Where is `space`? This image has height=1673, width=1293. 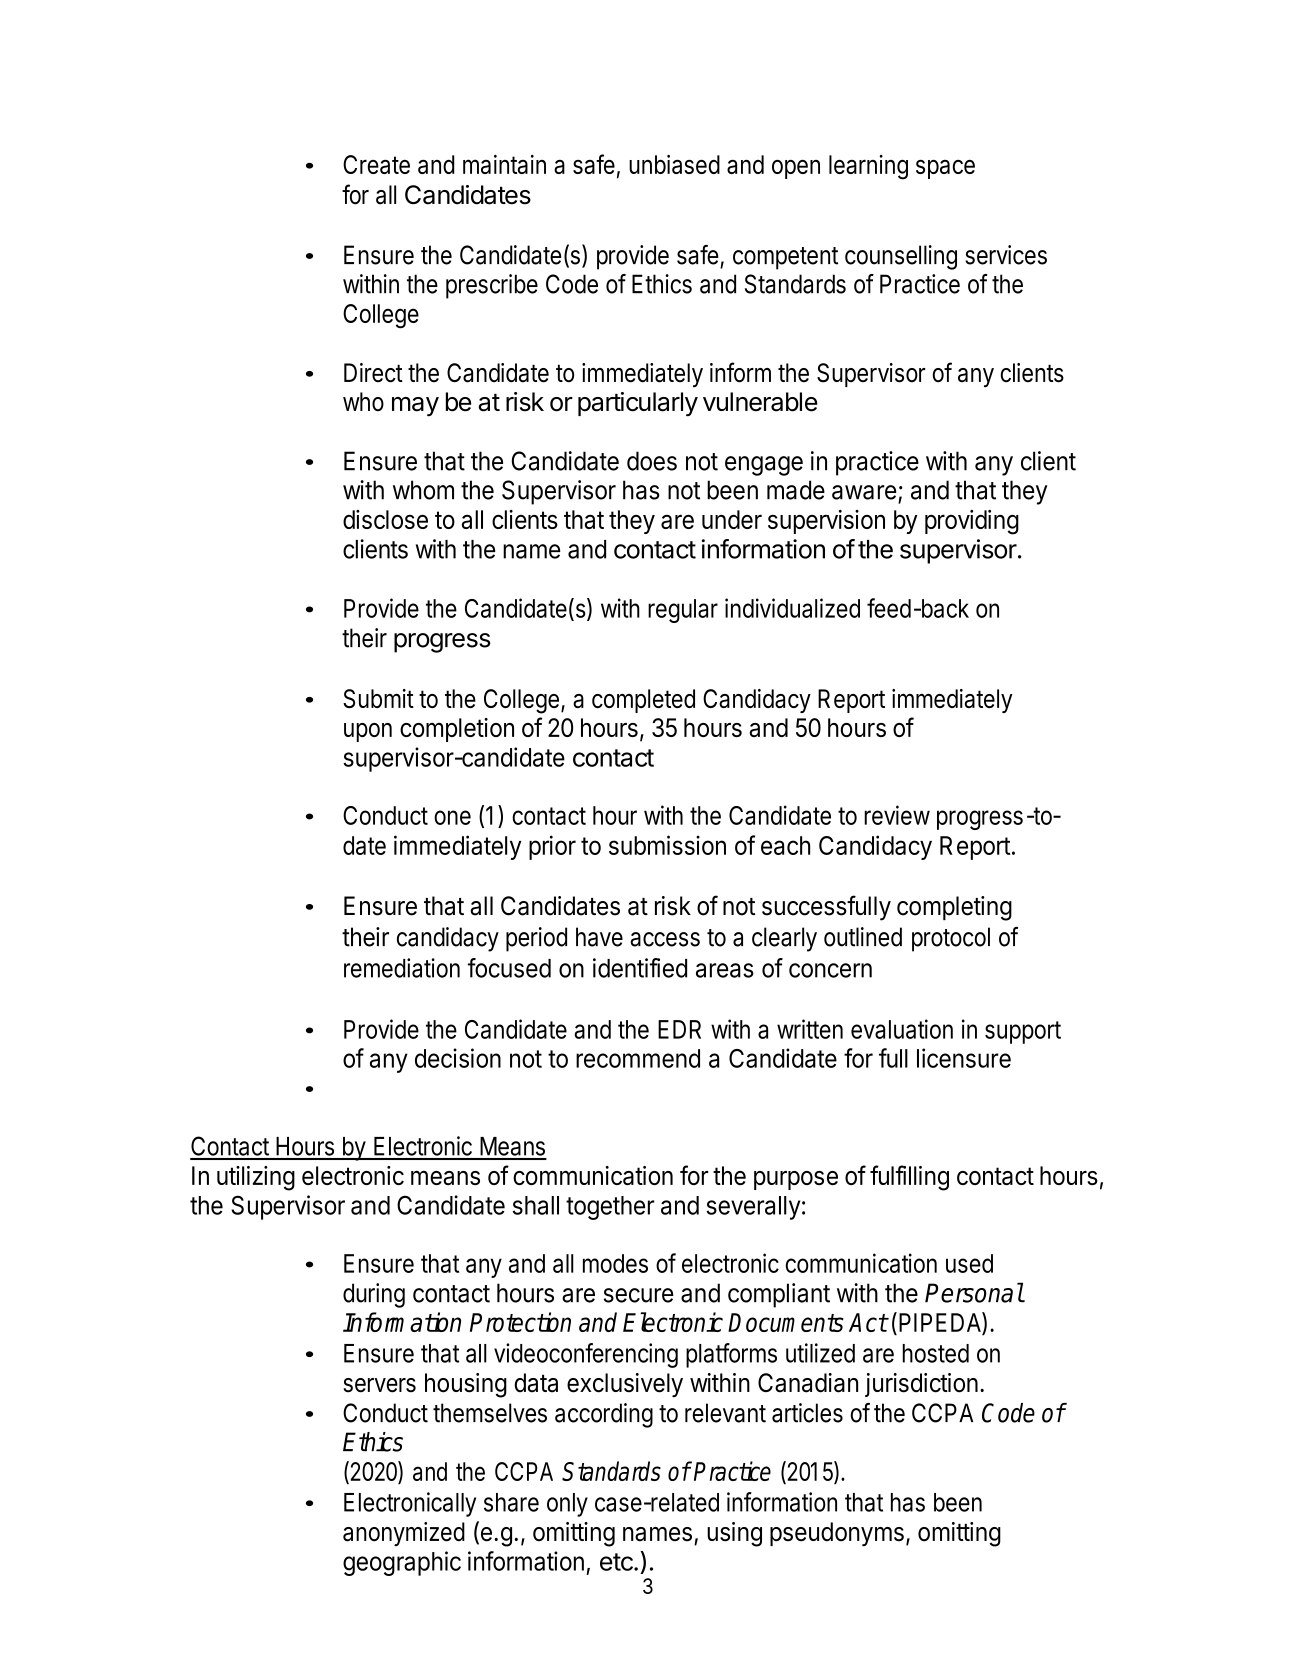 space is located at coordinates (945, 169).
